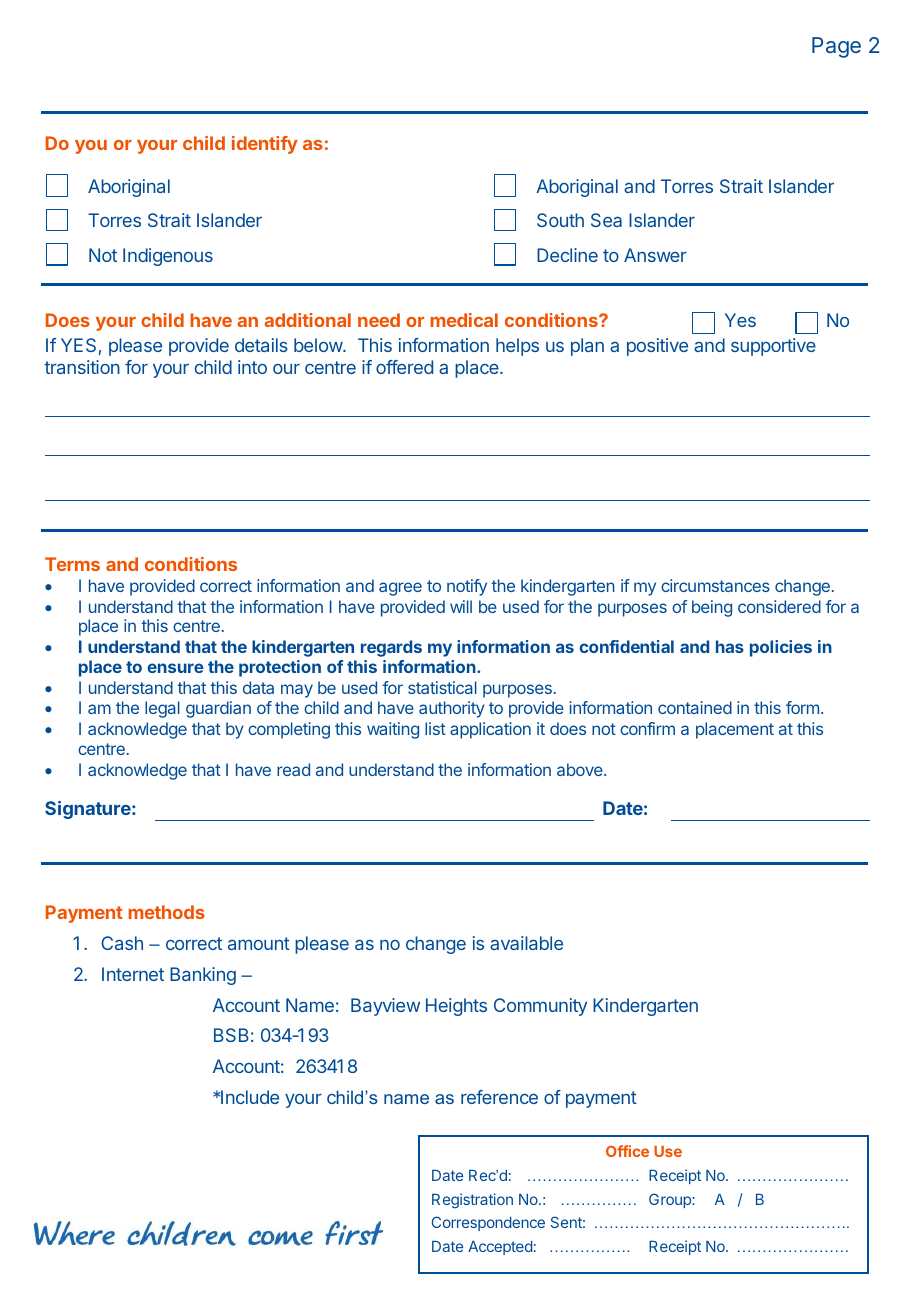  Describe the element at coordinates (175, 668) in the document. I see `ensure` at that location.
